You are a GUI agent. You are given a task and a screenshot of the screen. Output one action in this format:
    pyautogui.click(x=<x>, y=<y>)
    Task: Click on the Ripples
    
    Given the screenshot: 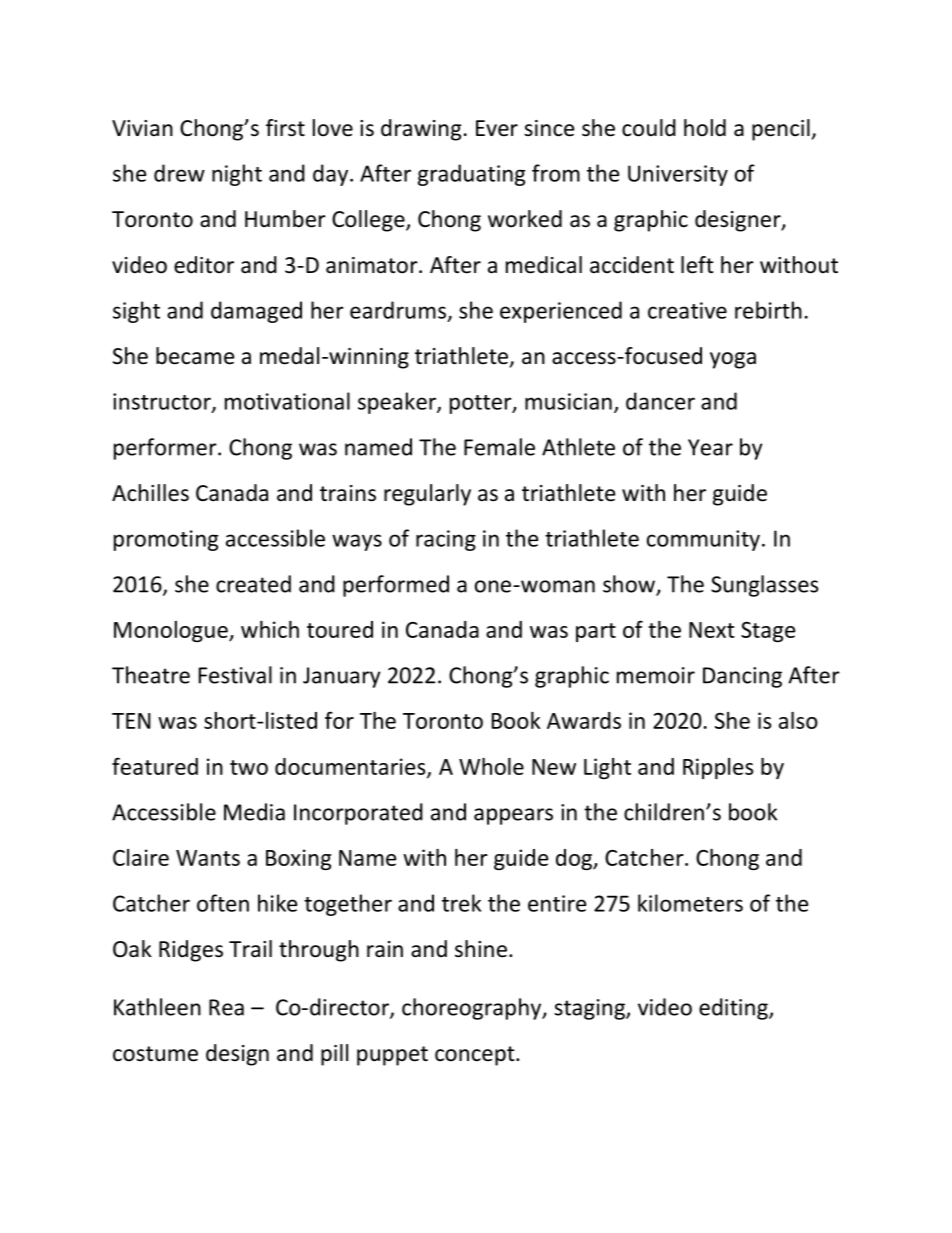 What is the action you would take?
    pyautogui.click(x=718, y=768)
